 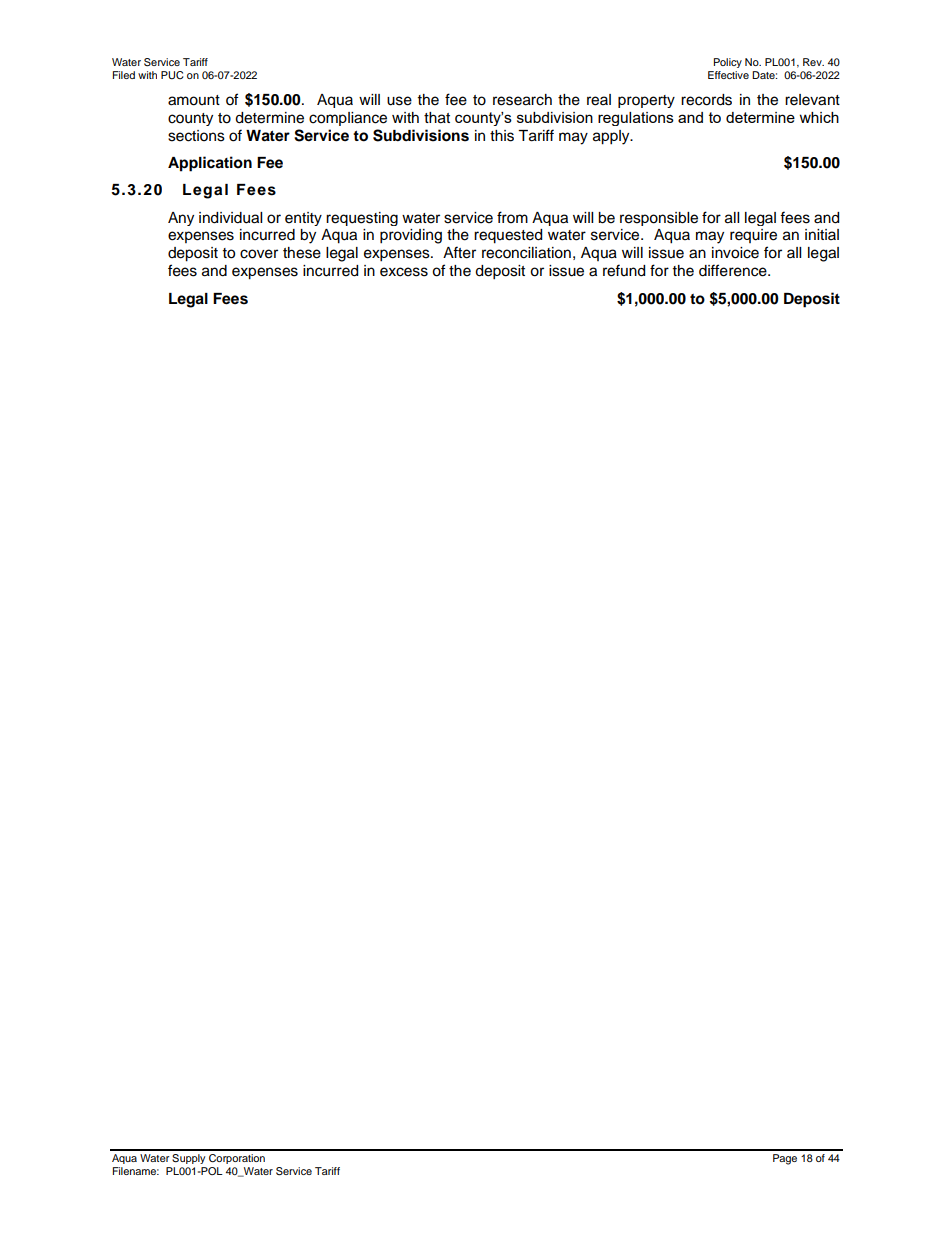 What do you see at coordinates (404, 272) in the page?
I see `excess` at bounding box center [404, 272].
